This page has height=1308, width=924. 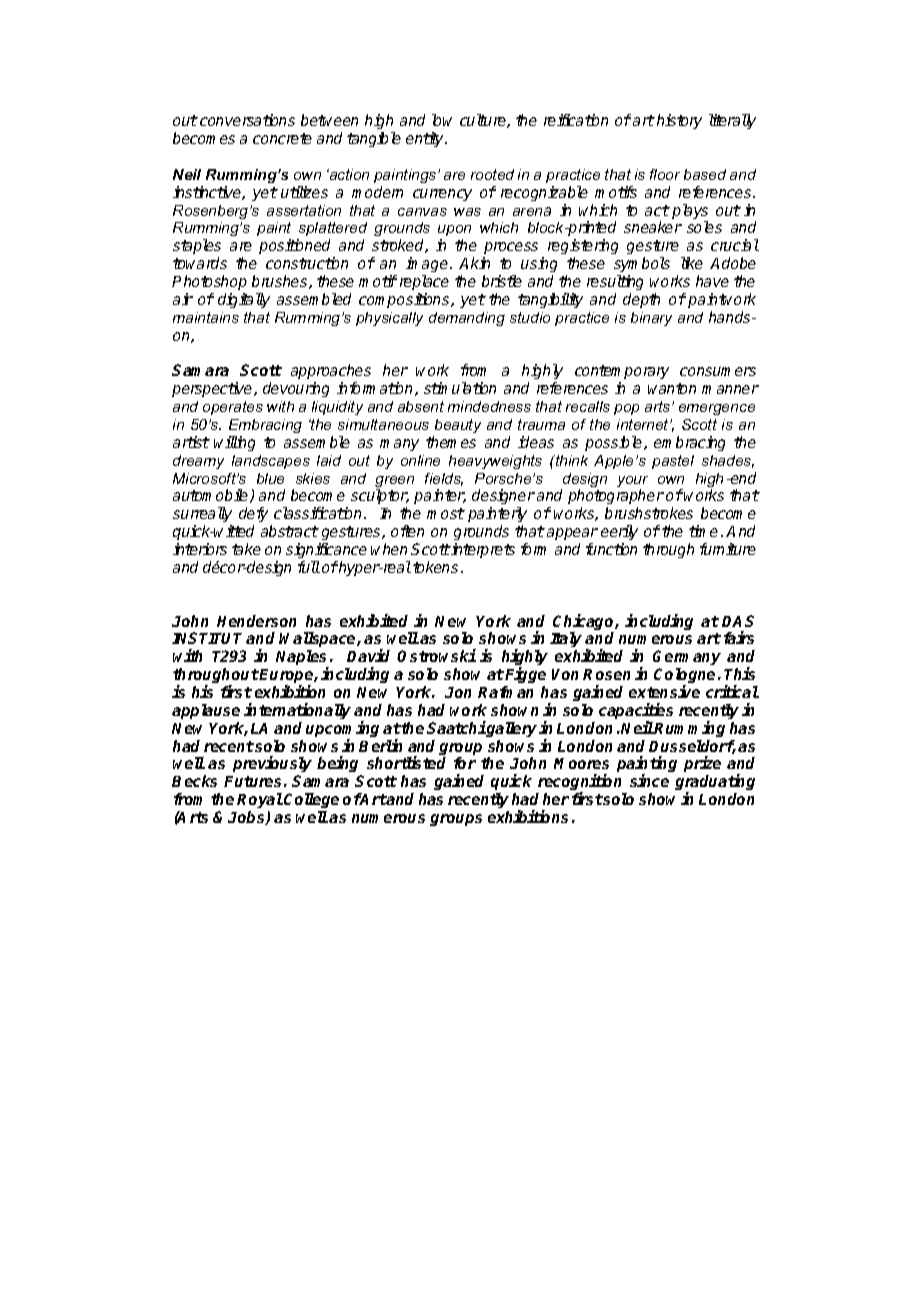 I want to click on entity, so click(x=426, y=139).
